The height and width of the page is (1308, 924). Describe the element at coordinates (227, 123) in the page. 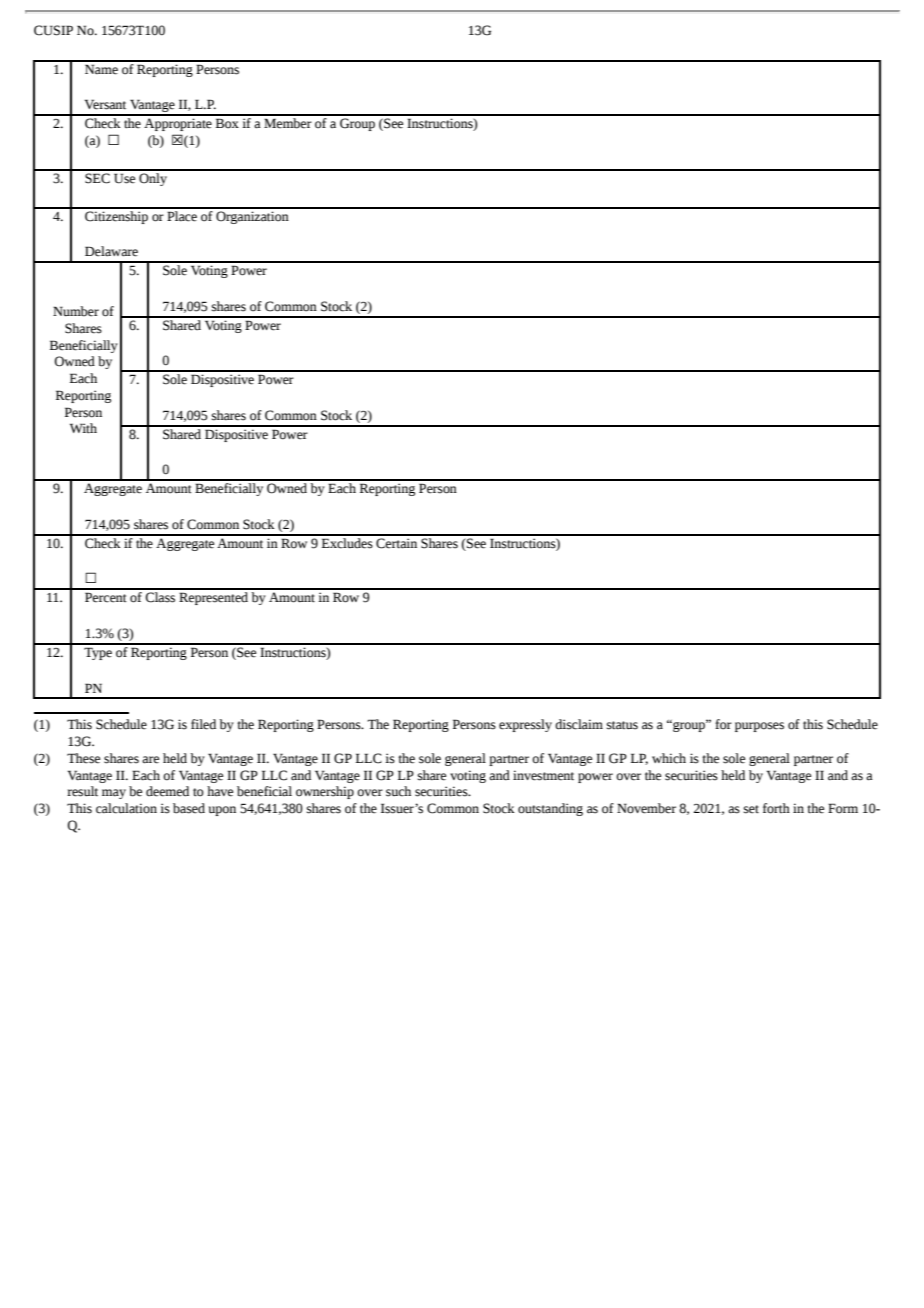

I see `Box` at that location.
